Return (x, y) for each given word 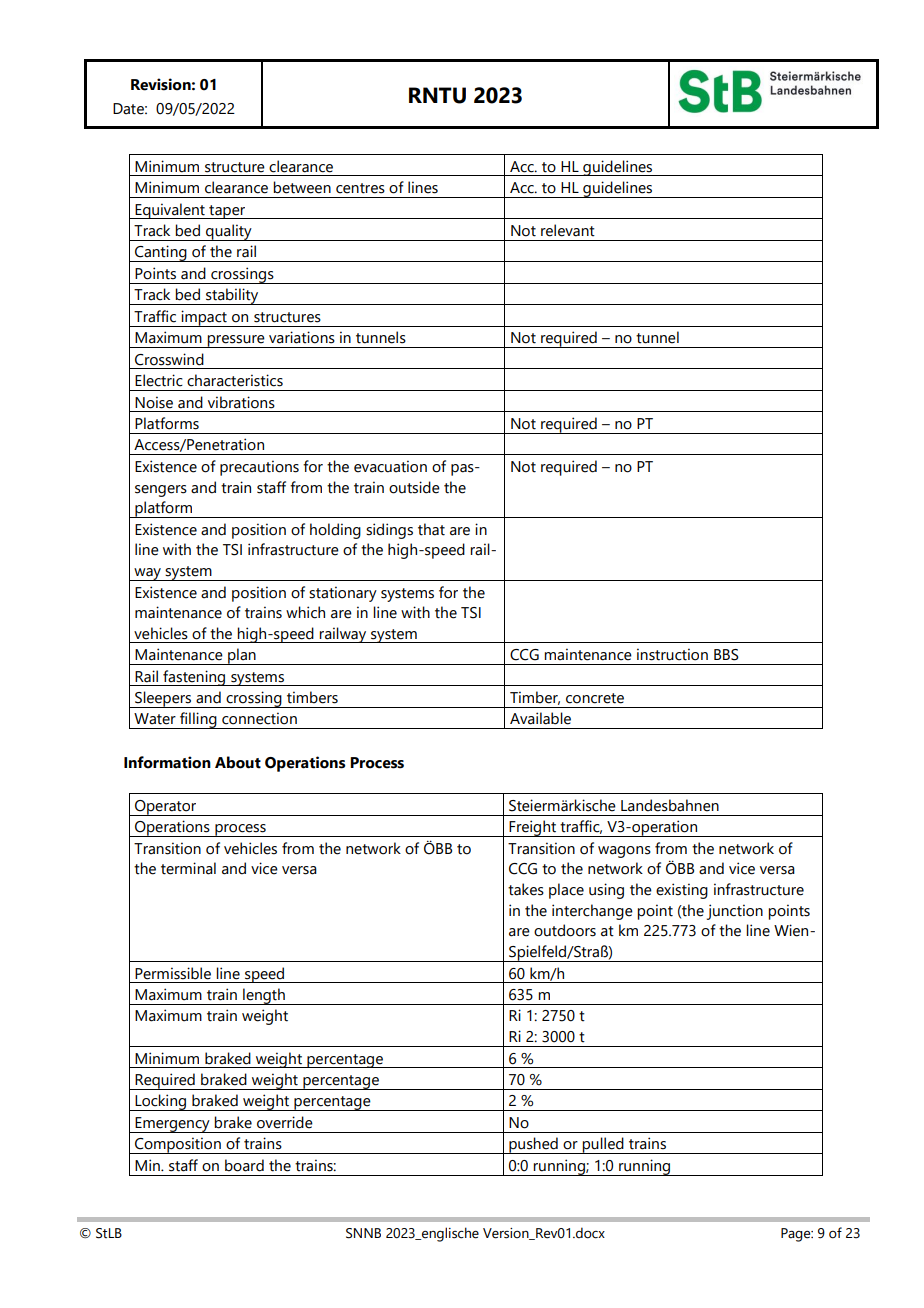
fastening (194, 678)
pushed (533, 1145)
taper (227, 212)
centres (360, 188)
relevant (568, 230)
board (244, 1165)
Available (540, 718)
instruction (672, 654)
